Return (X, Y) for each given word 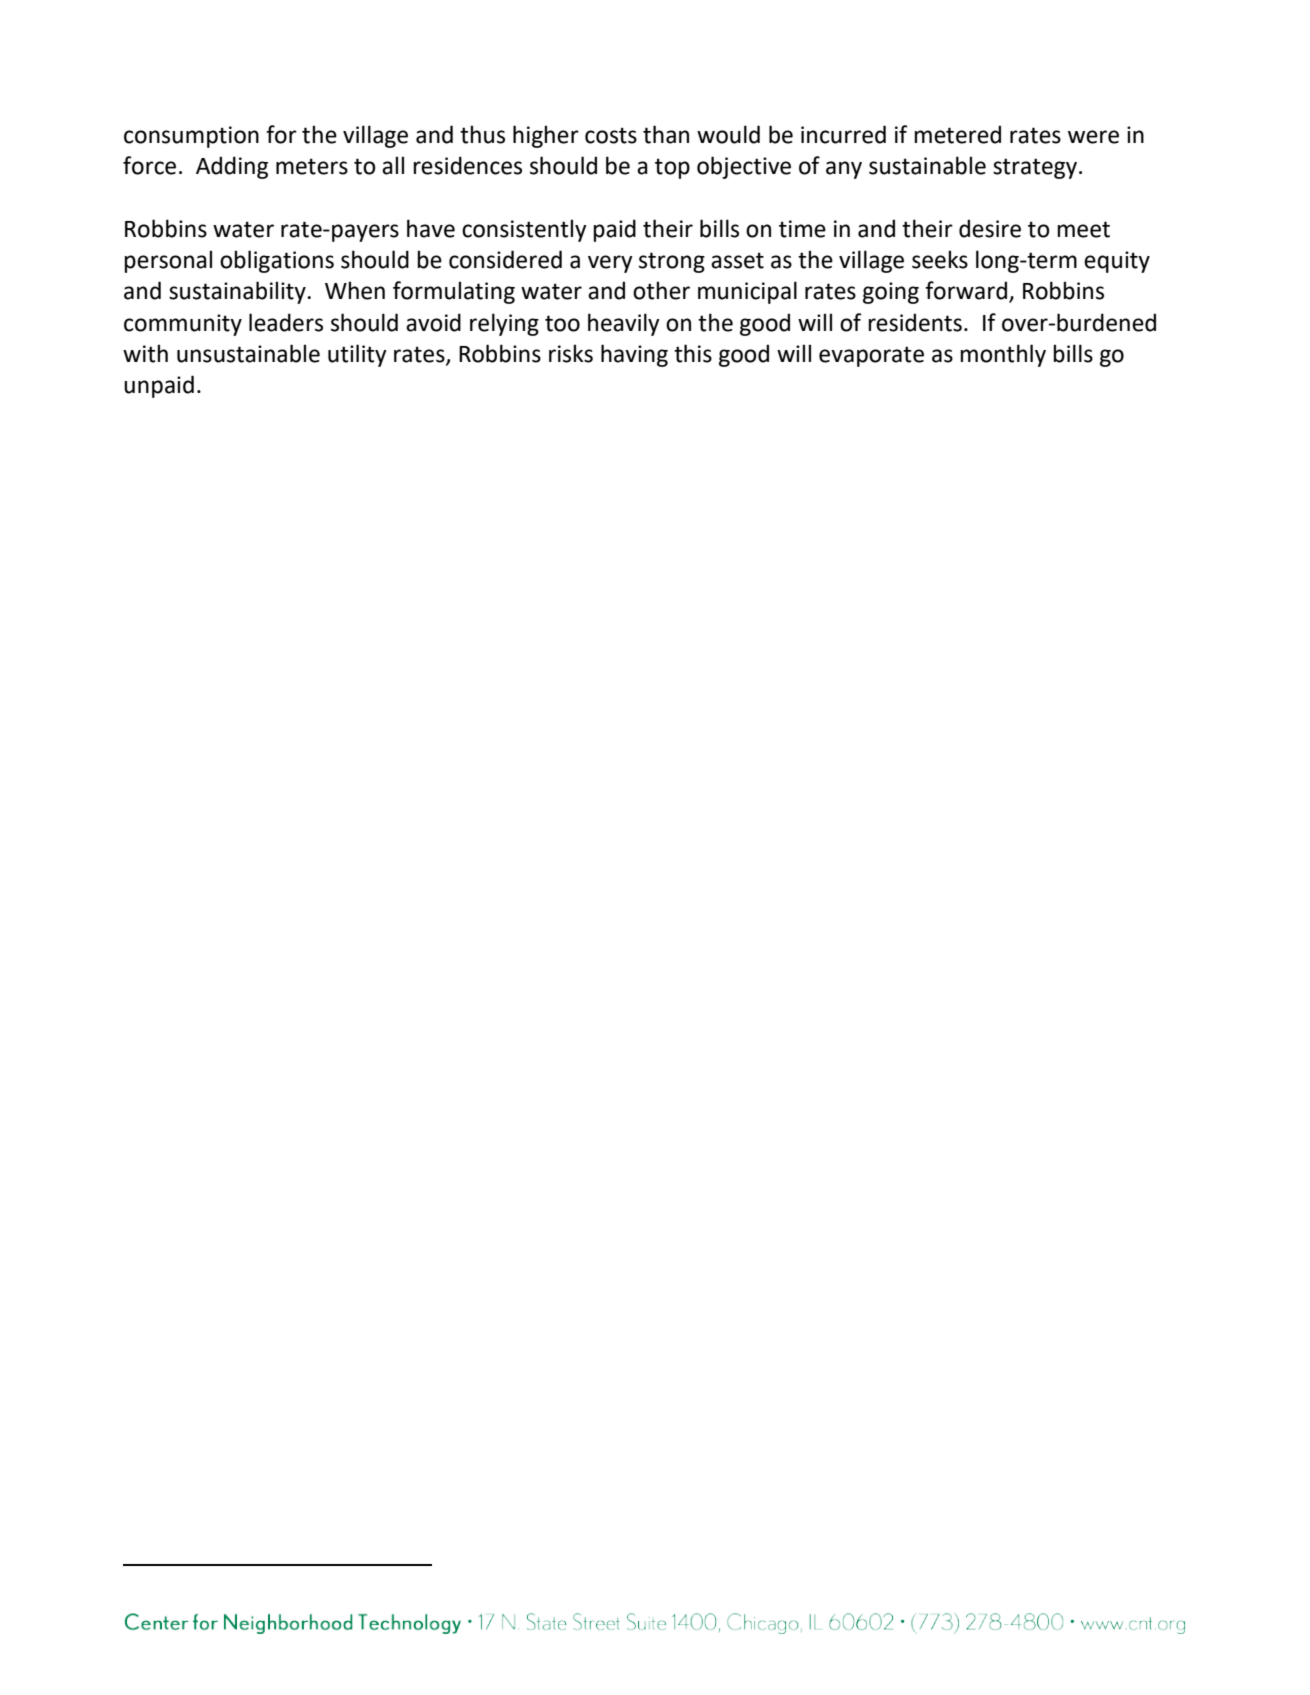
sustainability (238, 292)
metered (957, 134)
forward (966, 290)
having (634, 355)
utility (357, 355)
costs (611, 135)
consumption (191, 137)
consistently (524, 230)
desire (990, 228)
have (431, 228)
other (661, 290)
